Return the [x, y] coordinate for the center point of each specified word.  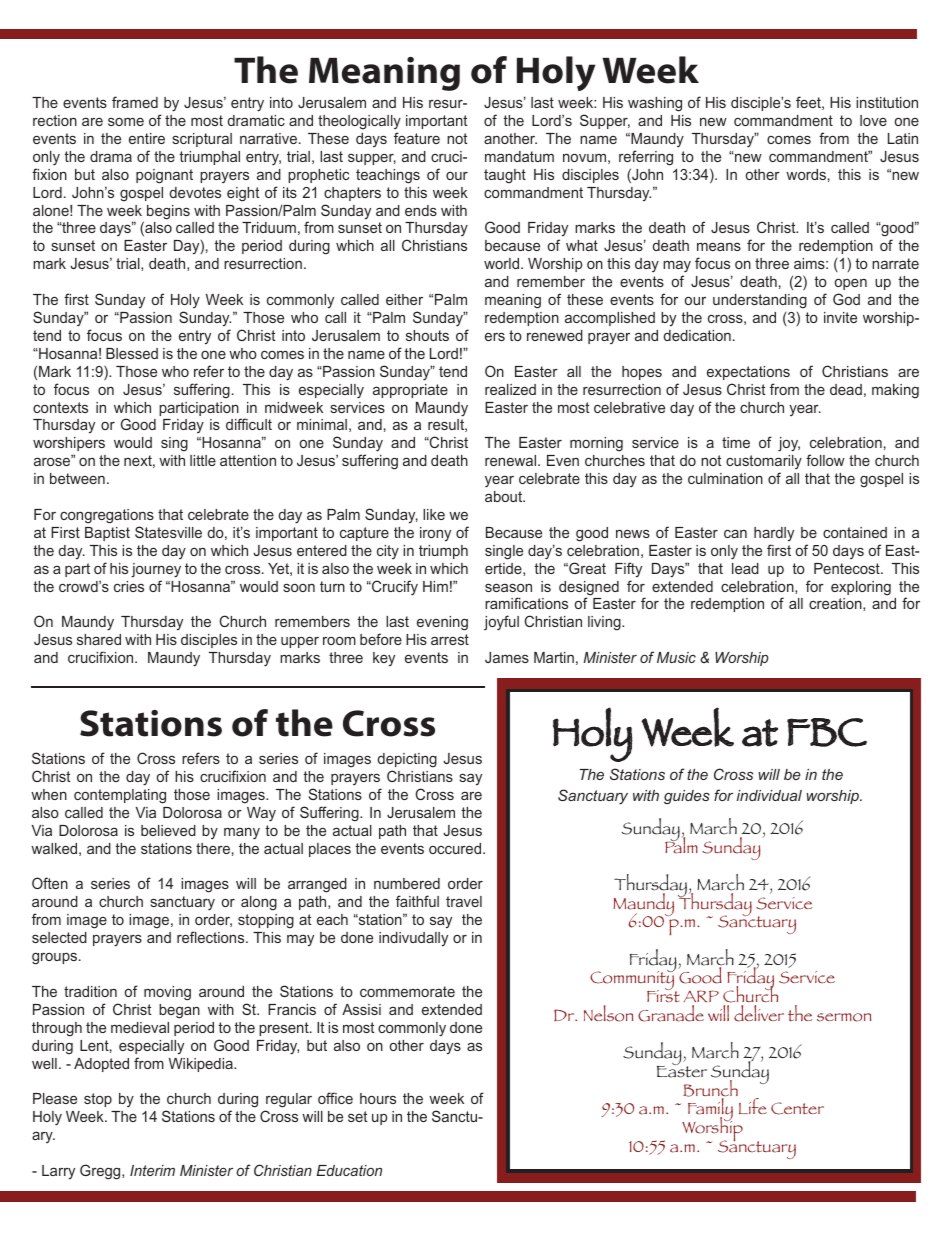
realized [510, 389]
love [873, 120]
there [213, 848]
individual [769, 795]
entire [147, 138]
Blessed [132, 353]
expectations [748, 373]
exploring [861, 588]
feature [417, 138]
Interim [152, 1170]
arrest [450, 639]
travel [464, 901]
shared [99, 639]
